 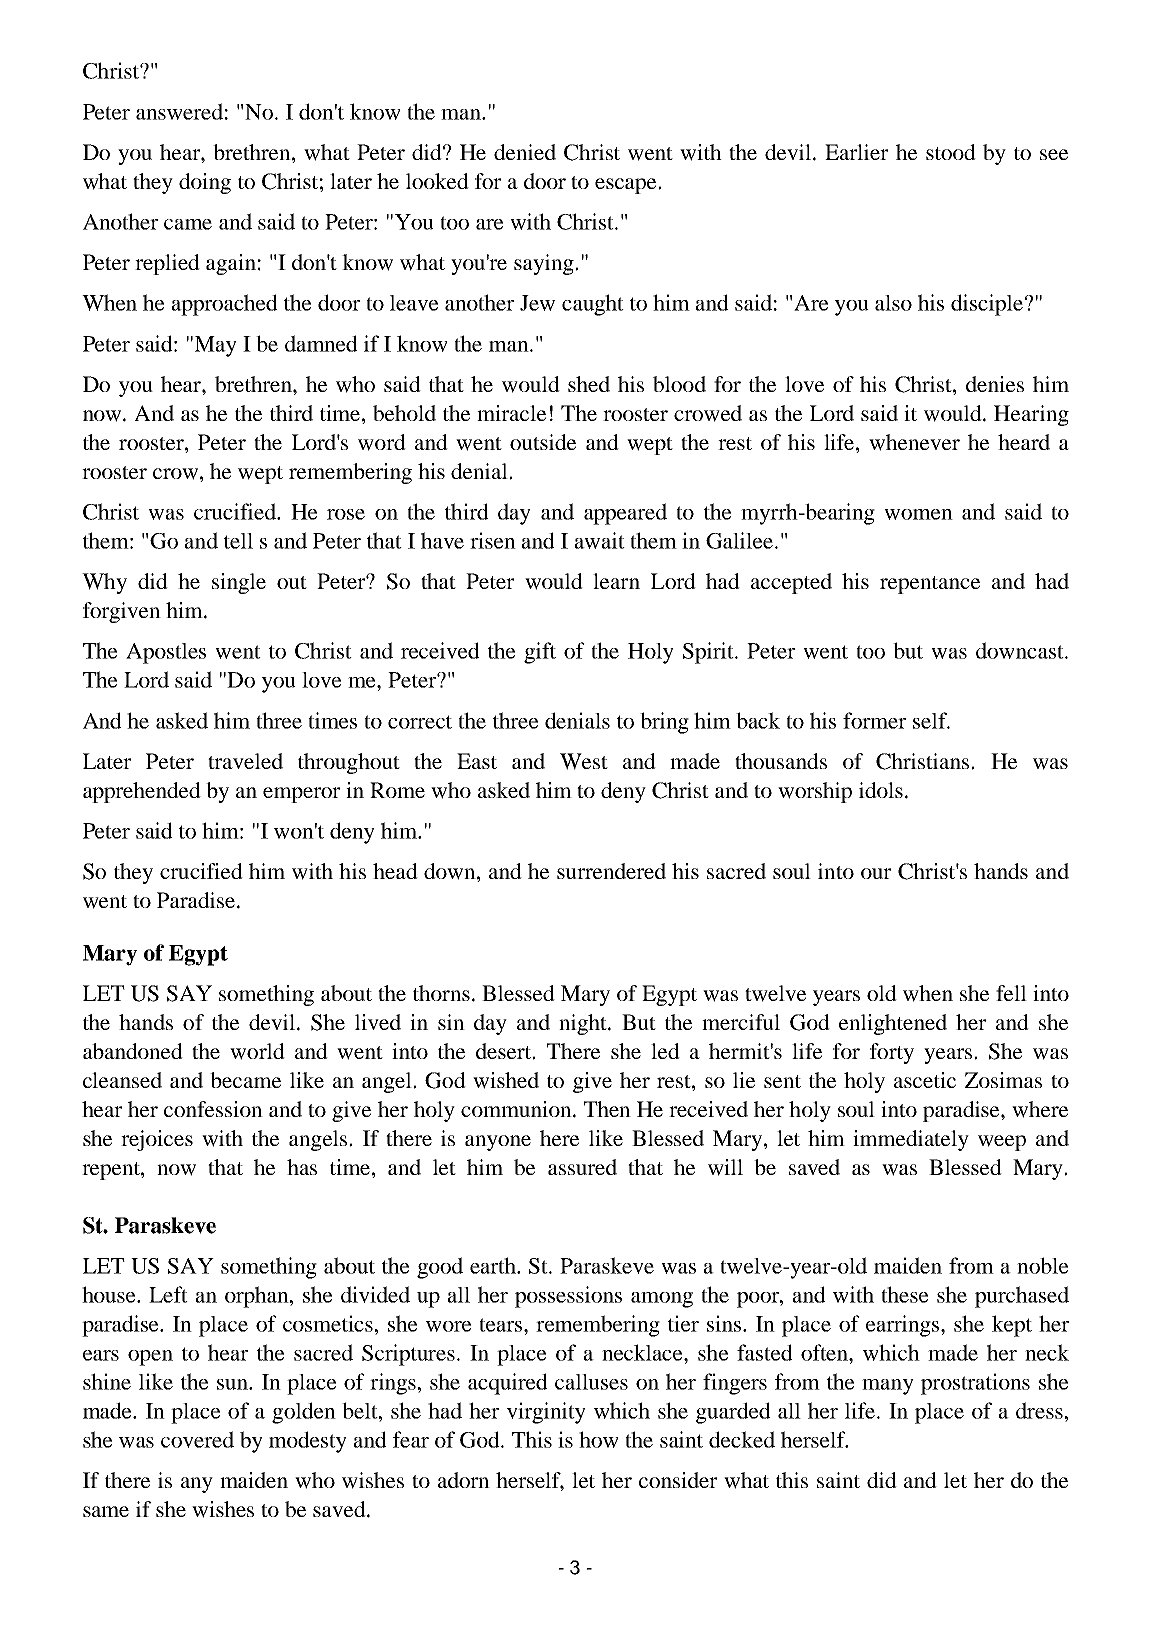 What do you see at coordinates (951, 152) in the image?
I see `stood` at bounding box center [951, 152].
